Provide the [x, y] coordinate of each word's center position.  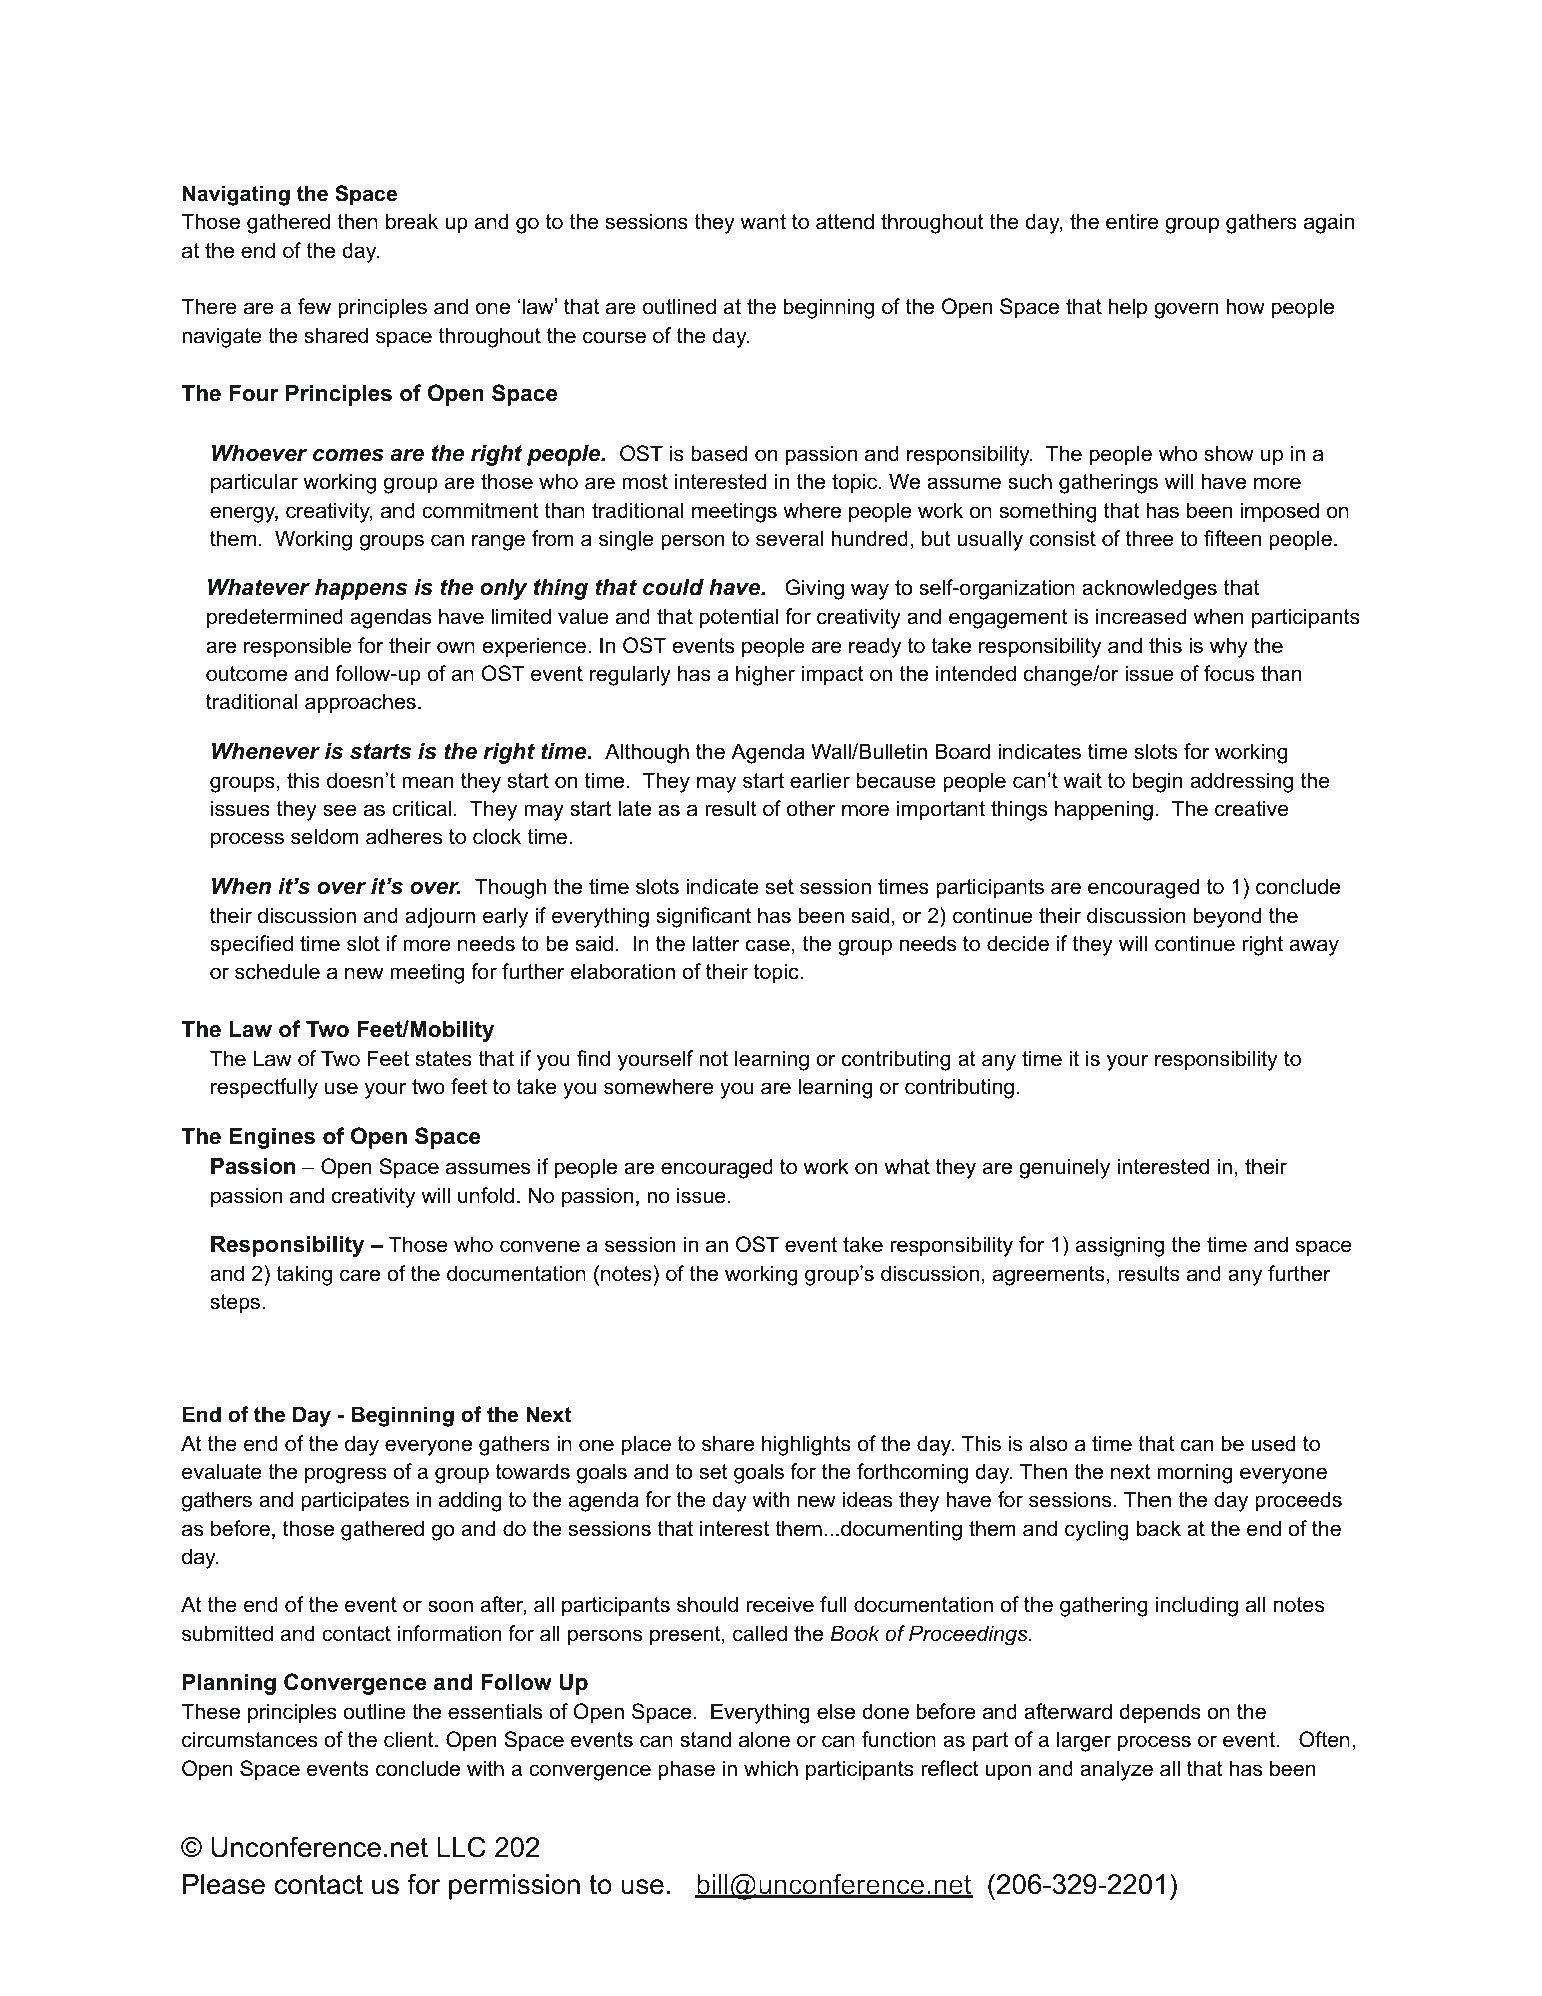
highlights [806, 1445]
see [340, 810]
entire [1132, 221]
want [763, 222]
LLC [461, 1847]
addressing [1241, 782]
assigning [1120, 1246]
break [412, 221]
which [771, 1768]
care [360, 1275]
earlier [820, 780]
